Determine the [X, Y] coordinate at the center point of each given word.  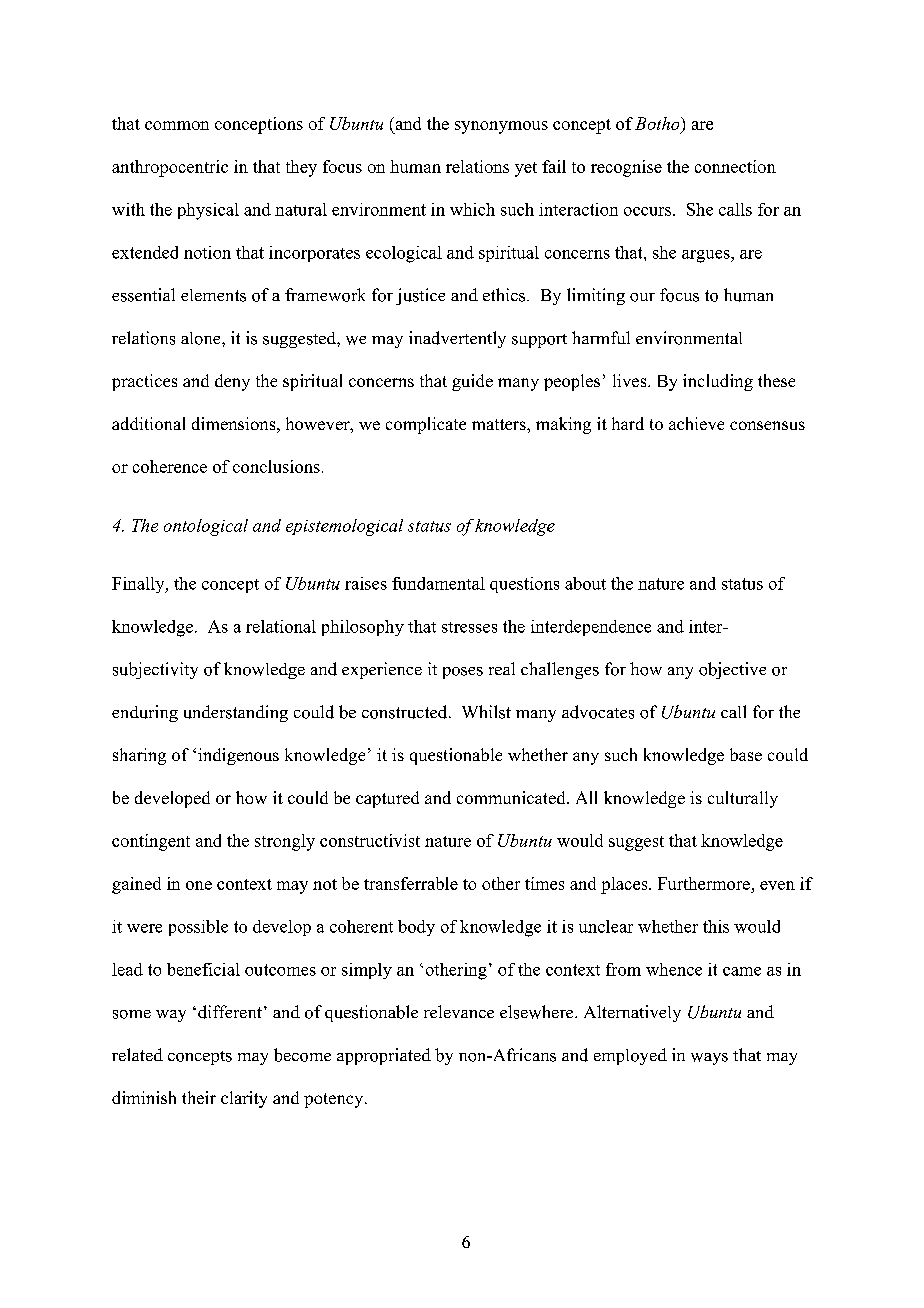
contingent [151, 842]
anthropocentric [170, 168]
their [199, 1097]
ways [709, 1059]
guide [472, 382]
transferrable [411, 883]
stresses [469, 627]
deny [232, 382]
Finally [139, 585]
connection [735, 166]
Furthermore [704, 883]
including [718, 382]
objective [732, 670]
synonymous [501, 127]
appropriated [384, 1056]
